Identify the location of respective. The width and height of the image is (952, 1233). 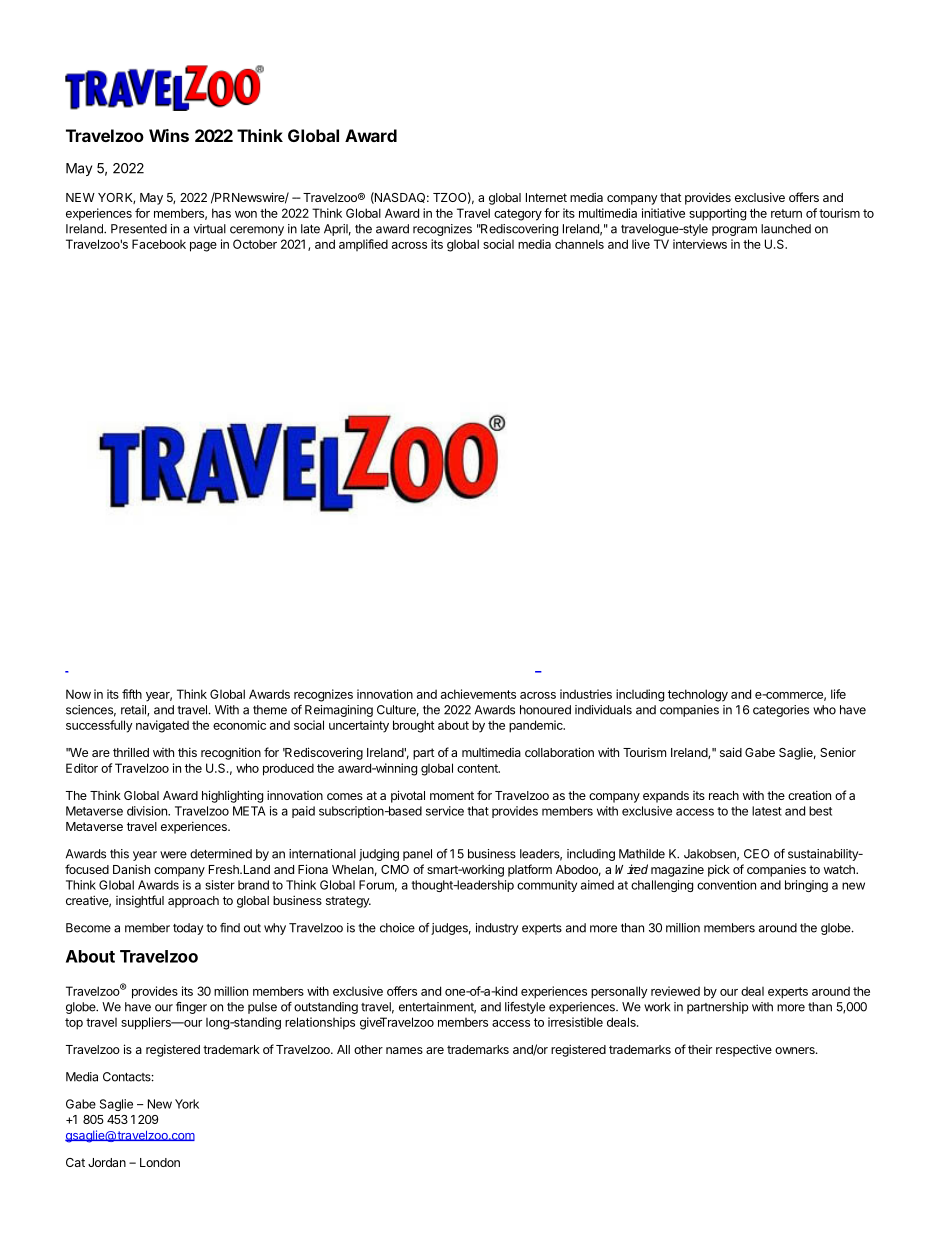
(744, 1050).
